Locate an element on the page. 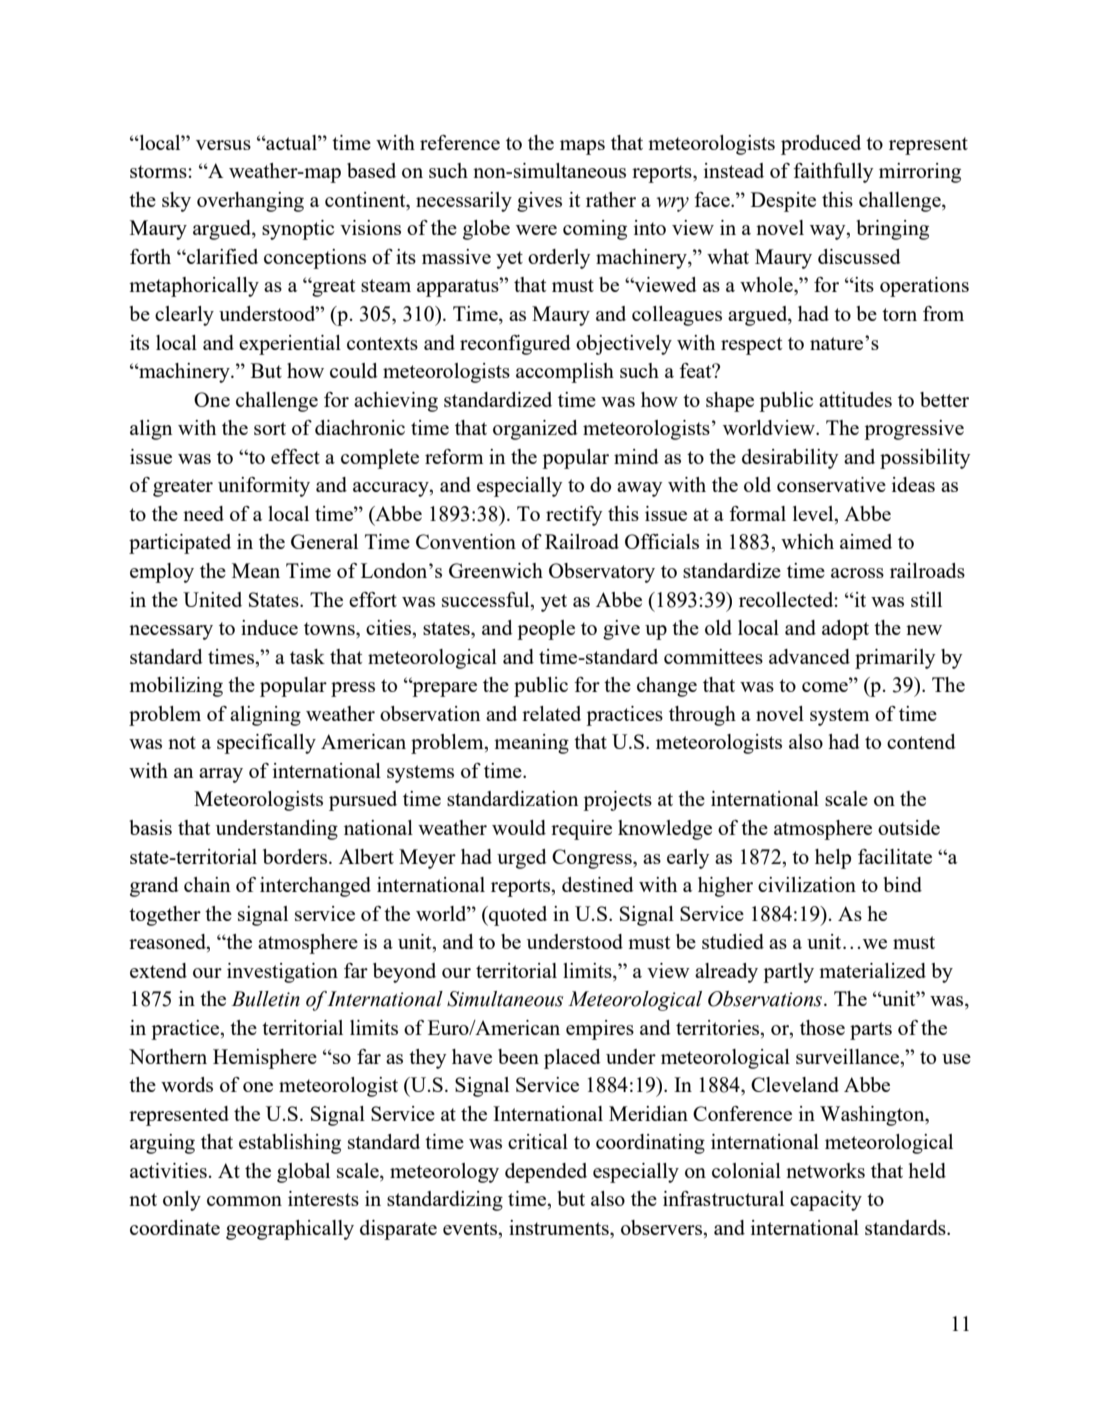 The width and height of the document is (1101, 1425). common is located at coordinates (244, 1201).
